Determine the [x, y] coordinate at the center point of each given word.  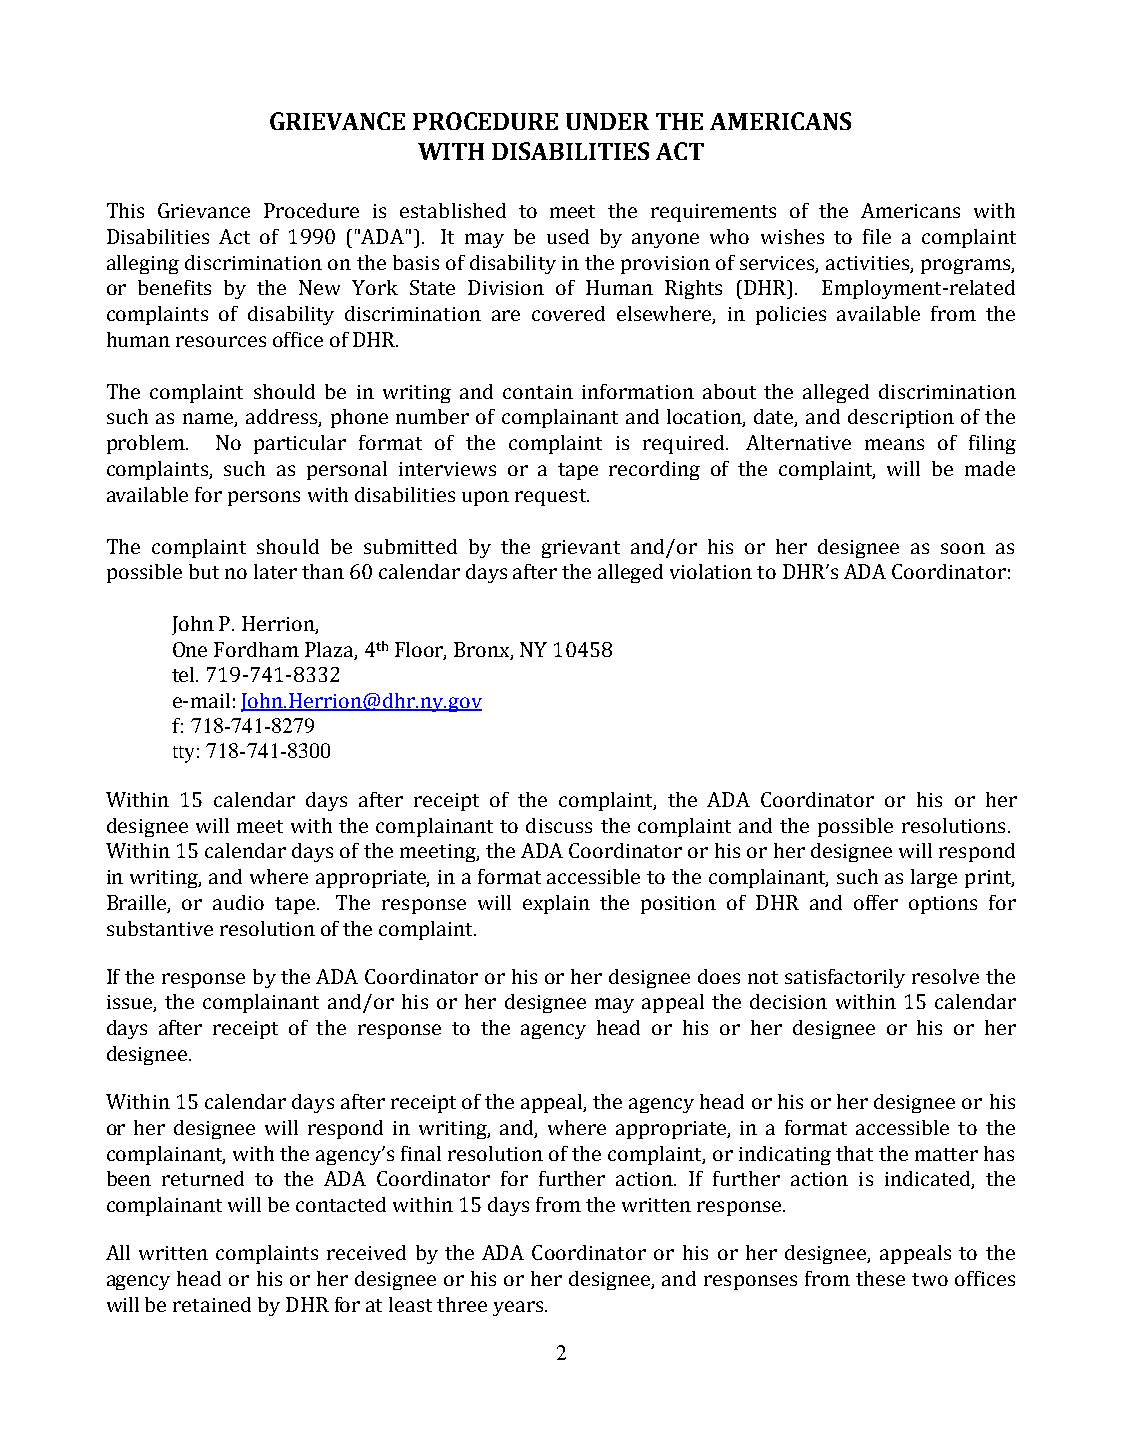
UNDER [607, 121]
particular [300, 444]
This [125, 210]
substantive [160, 928]
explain [556, 904]
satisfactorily [845, 978]
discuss [559, 825]
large [934, 878]
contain [538, 392]
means [894, 444]
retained [212, 1304]
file [877, 236]
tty [183, 754]
